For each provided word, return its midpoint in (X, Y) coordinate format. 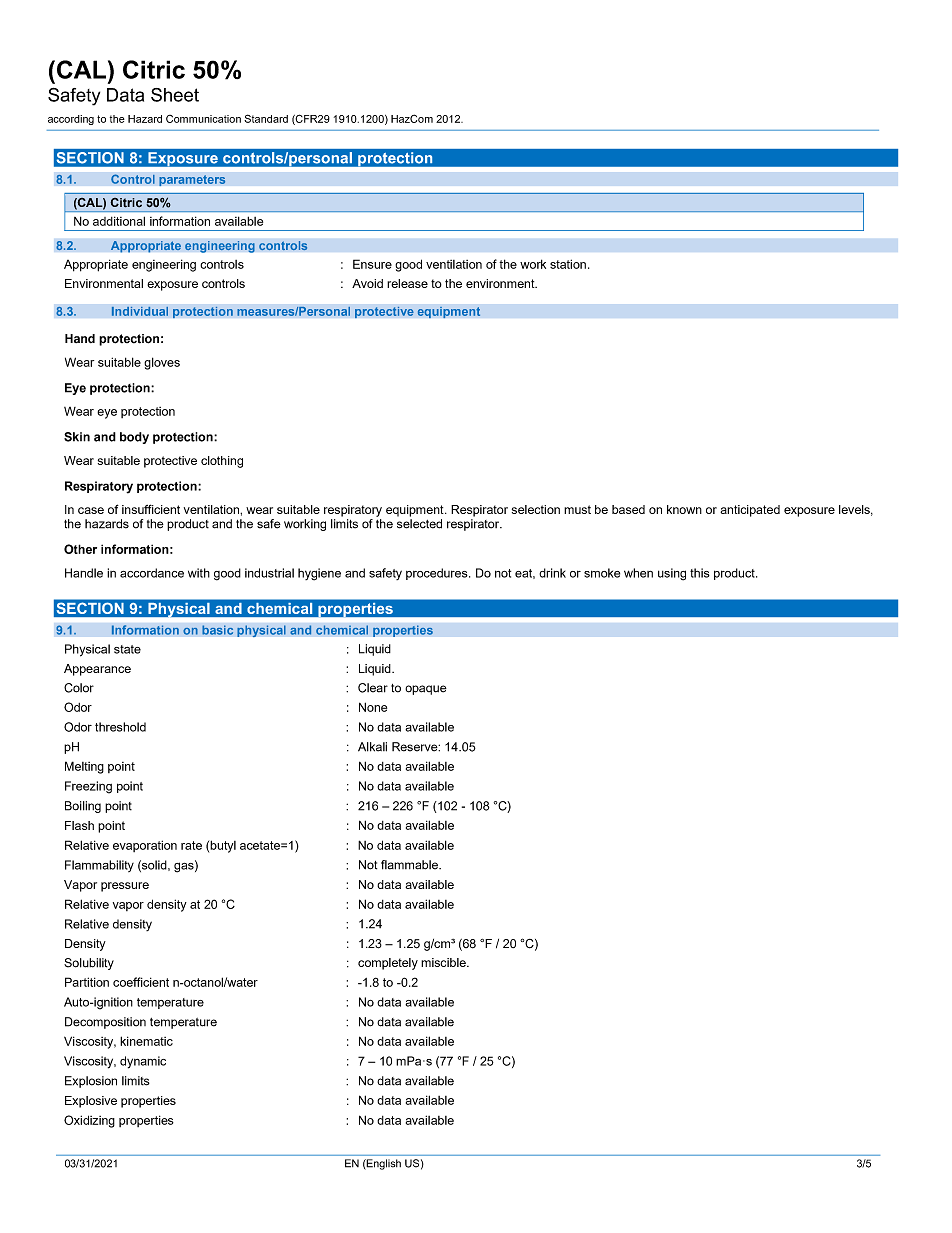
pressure (125, 887)
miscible (444, 962)
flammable (410, 865)
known (684, 509)
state (127, 649)
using (672, 574)
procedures (438, 574)
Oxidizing (89, 1121)
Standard (266, 118)
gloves (162, 363)
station (568, 264)
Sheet (175, 95)
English (383, 1164)
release (407, 283)
